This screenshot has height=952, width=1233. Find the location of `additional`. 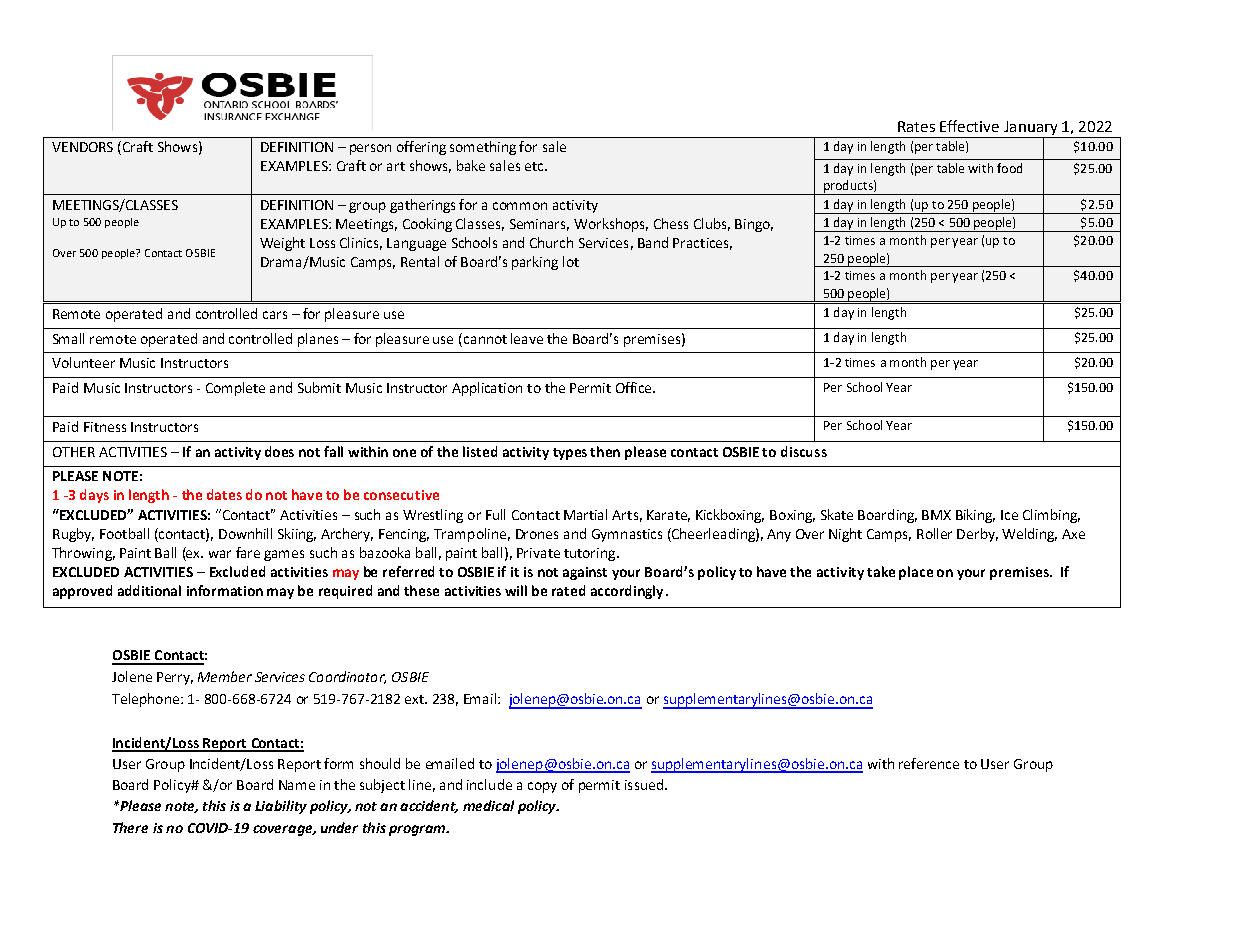

additional is located at coordinates (149, 590).
